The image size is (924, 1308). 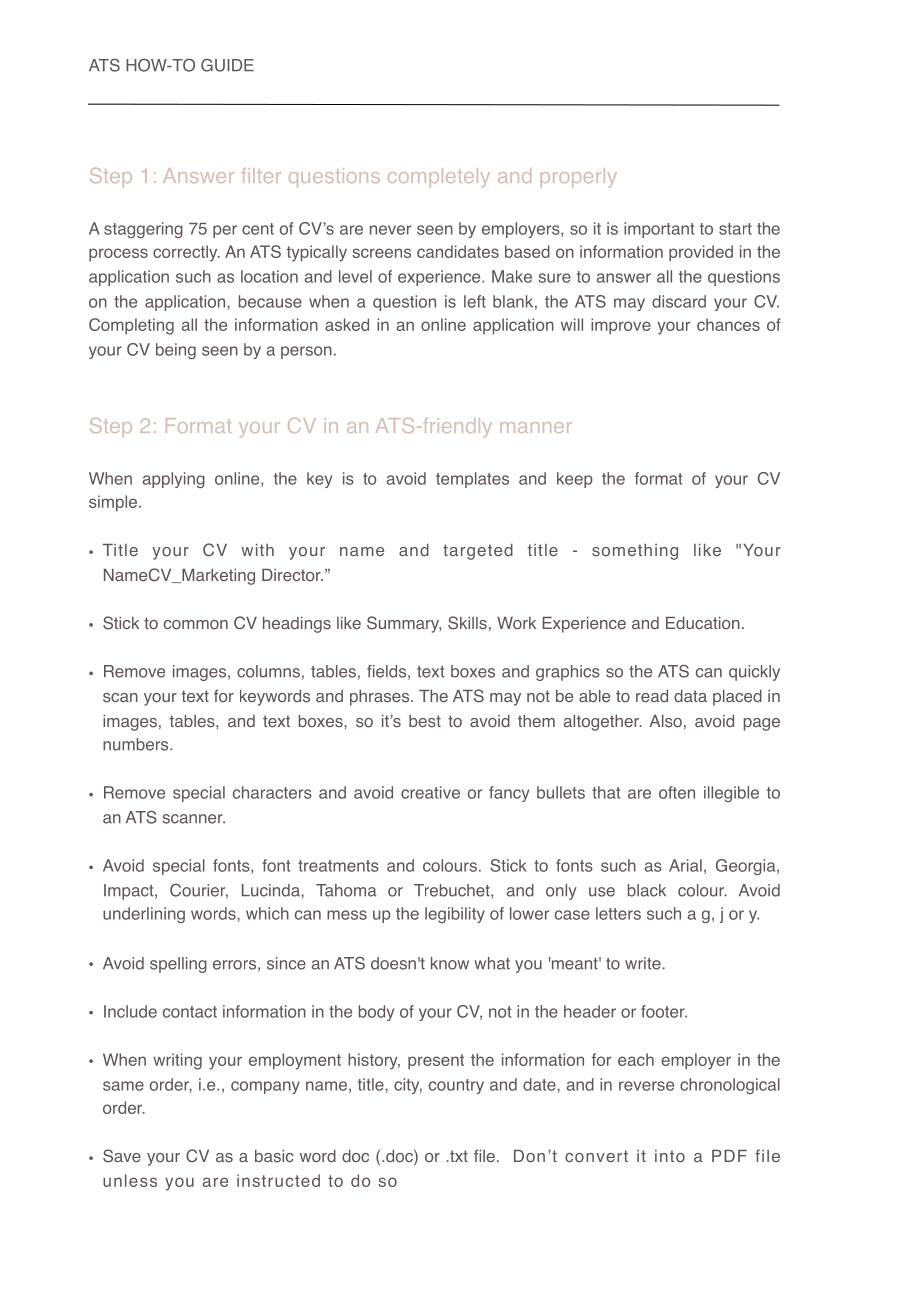 I want to click on Skills, so click(x=467, y=623).
